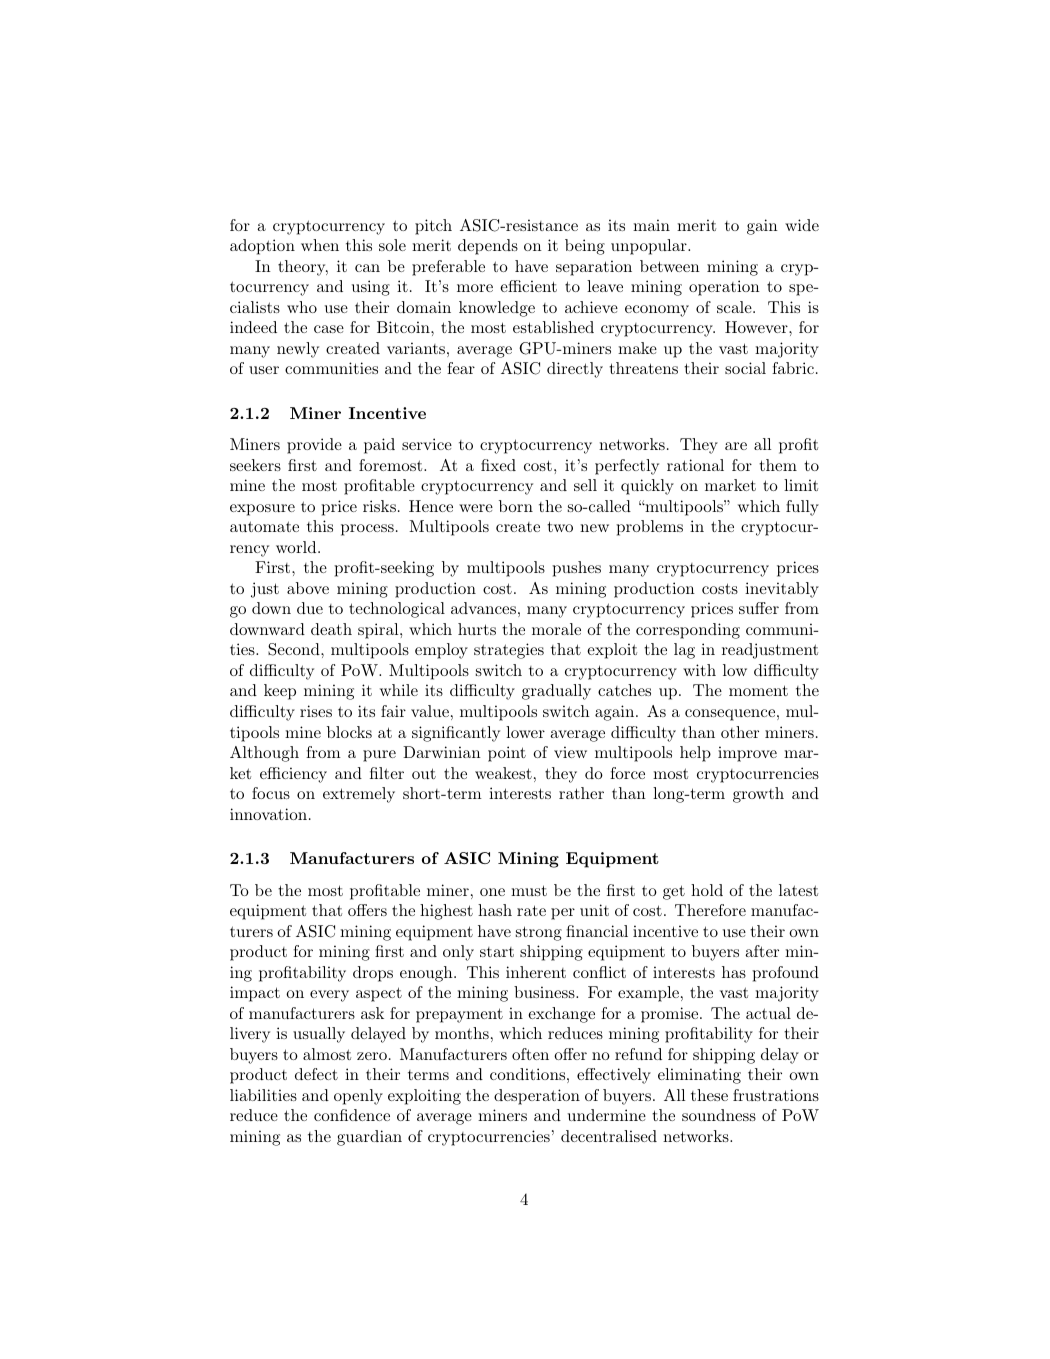  What do you see at coordinates (320, 245) in the screenshot?
I see `when` at bounding box center [320, 245].
